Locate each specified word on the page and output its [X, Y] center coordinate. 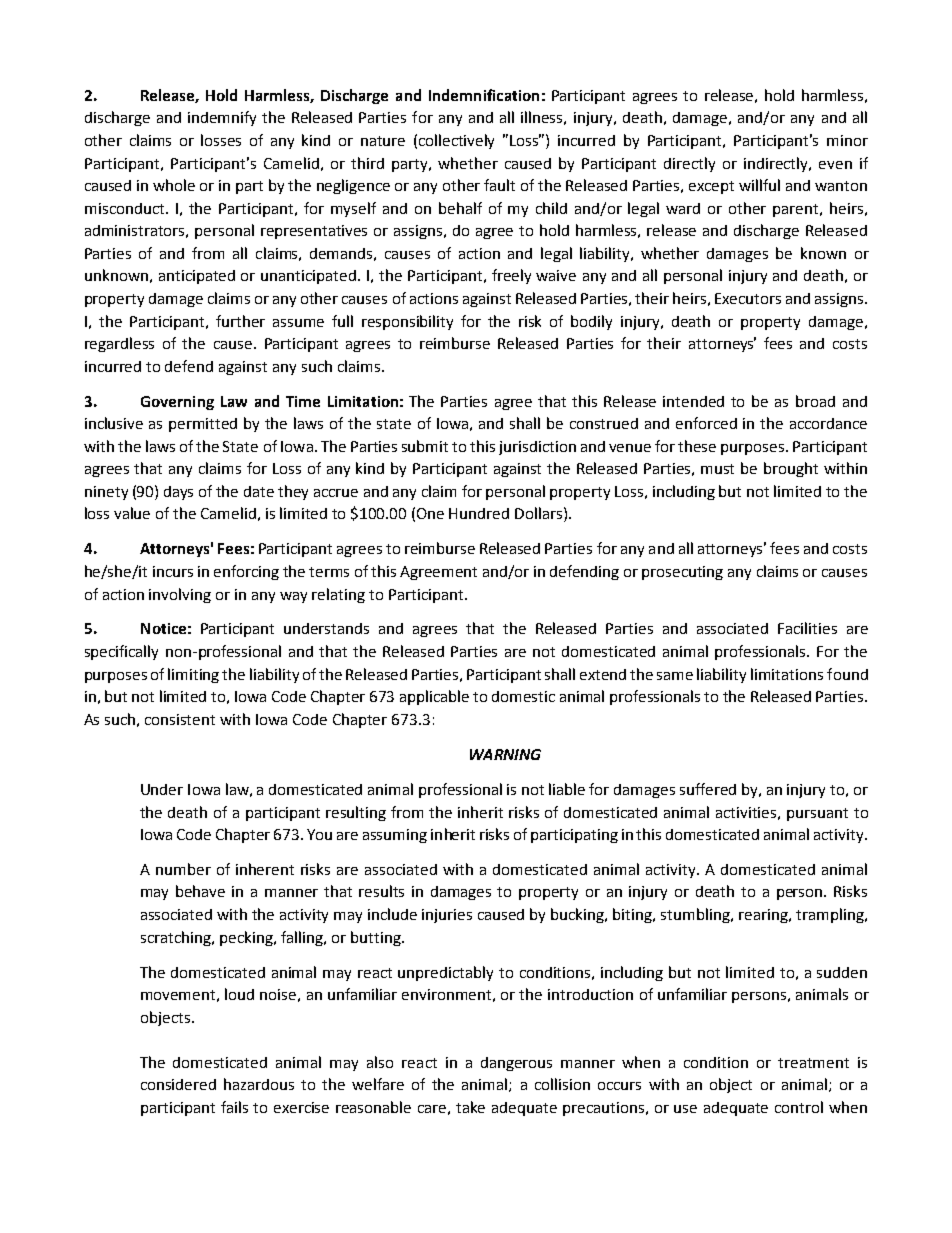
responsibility [407, 322]
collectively [456, 141]
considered [178, 1084]
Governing [177, 403]
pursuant [817, 814]
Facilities [807, 628]
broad [815, 401]
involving [180, 595]
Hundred [479, 513]
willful [759, 185]
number [183, 869]
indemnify [222, 118]
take [470, 1107]
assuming [395, 836]
